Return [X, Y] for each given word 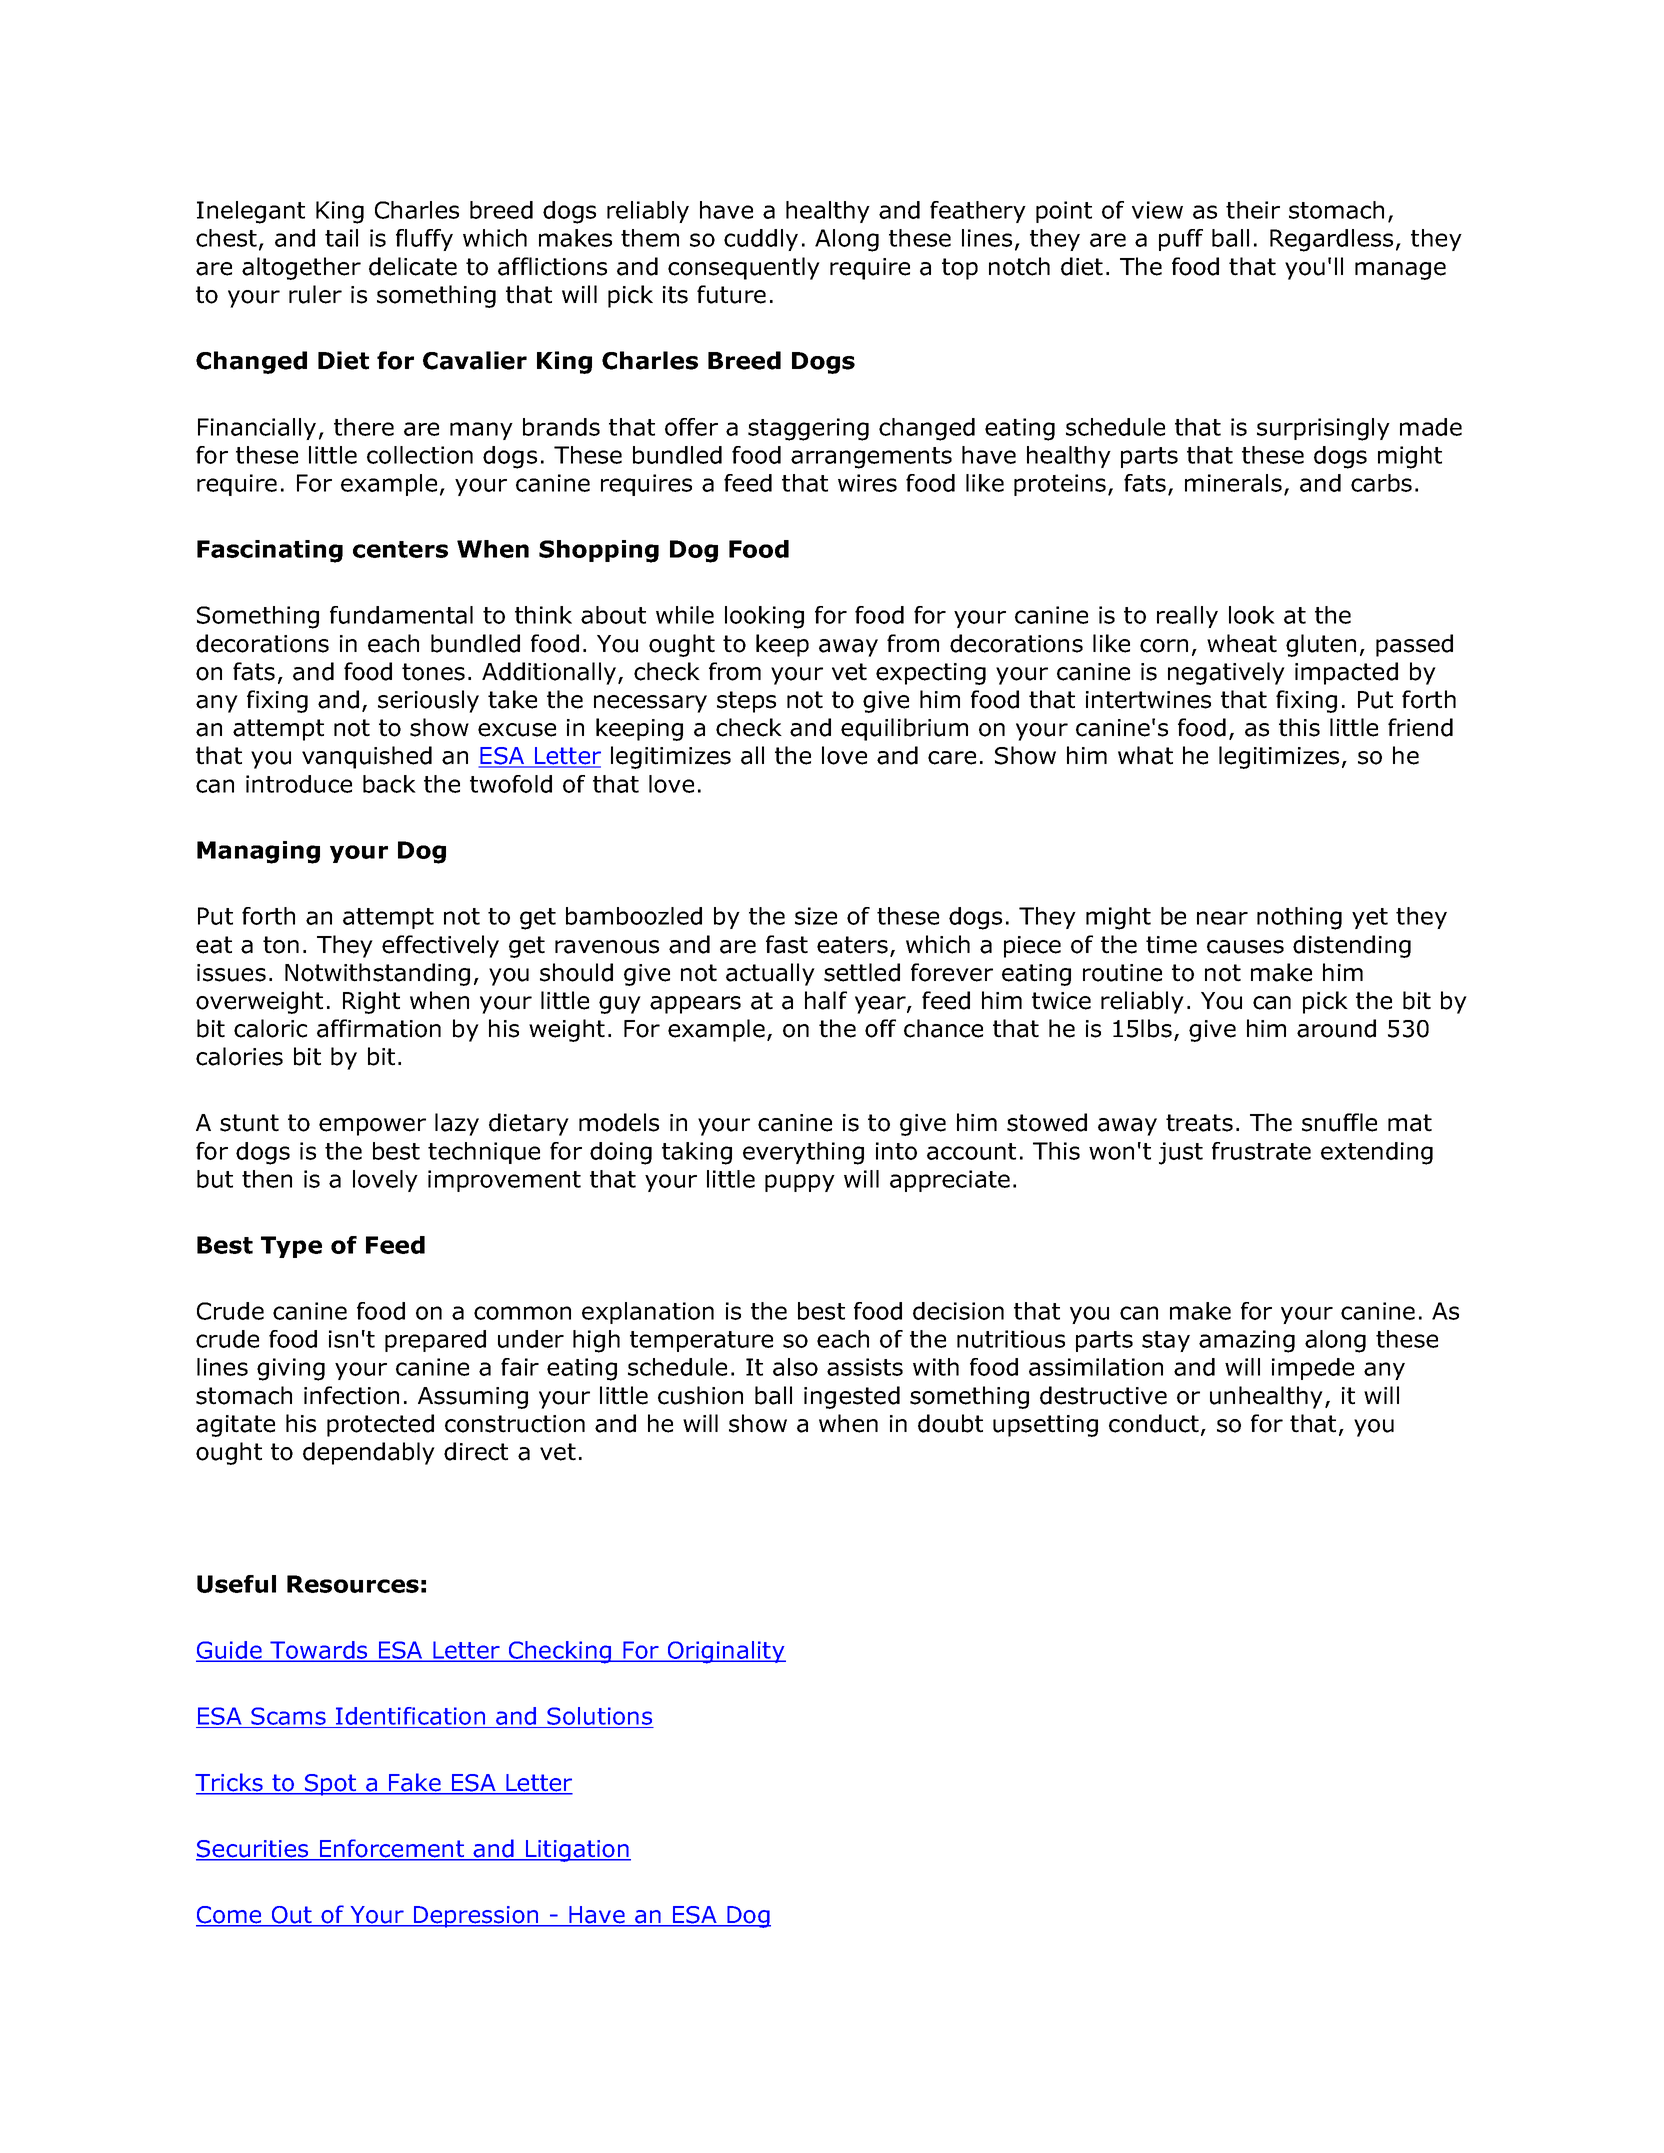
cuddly [761, 240]
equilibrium [904, 729]
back [389, 784]
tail [341, 238]
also [795, 1367]
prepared [435, 1341]
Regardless [1331, 240]
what [1145, 755]
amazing [1247, 1341]
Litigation [577, 1851]
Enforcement [392, 1849]
